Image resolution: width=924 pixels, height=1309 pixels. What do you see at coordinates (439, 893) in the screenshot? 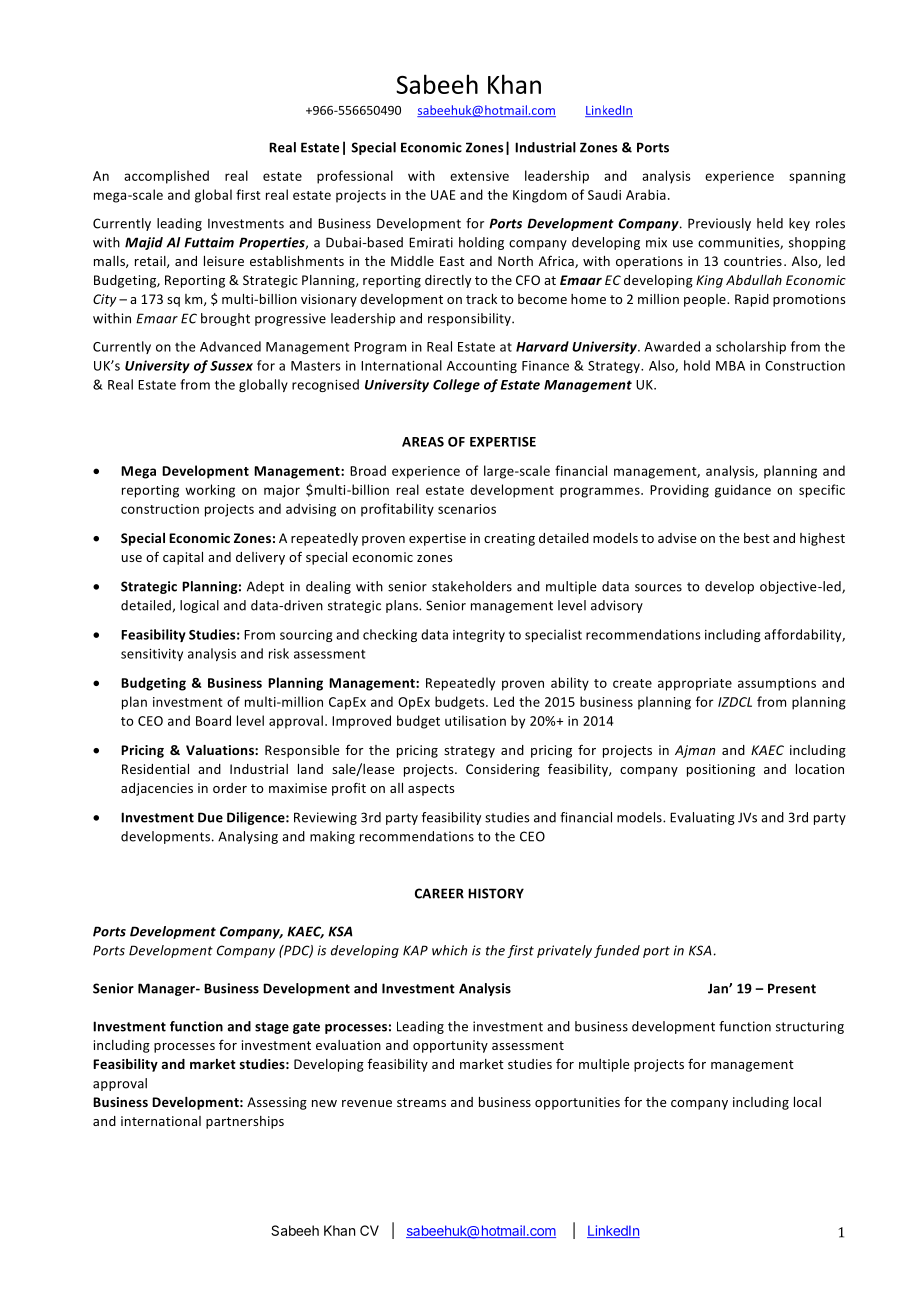
I see `CAREER` at bounding box center [439, 893].
